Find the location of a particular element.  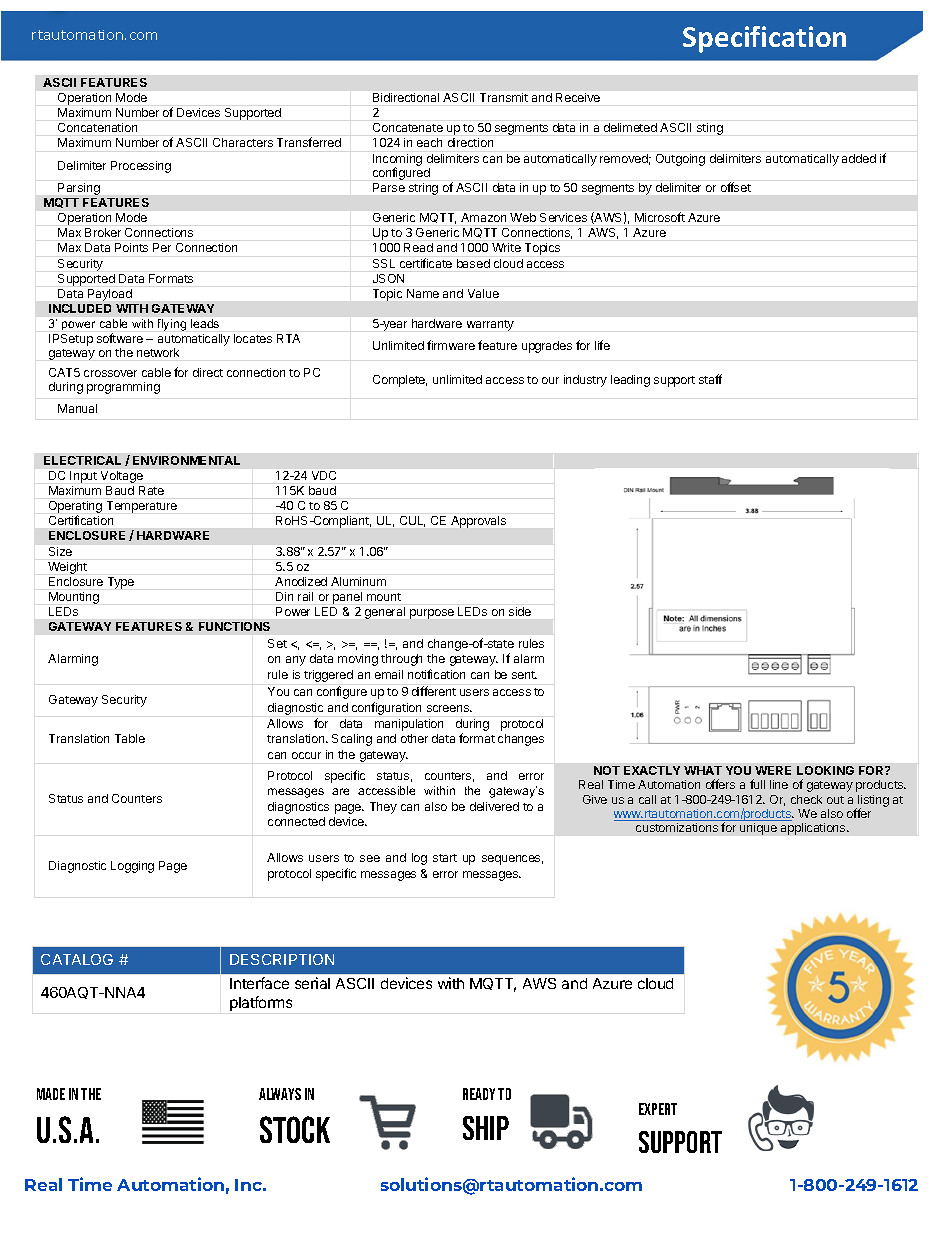

Concatenation is located at coordinates (97, 127).
